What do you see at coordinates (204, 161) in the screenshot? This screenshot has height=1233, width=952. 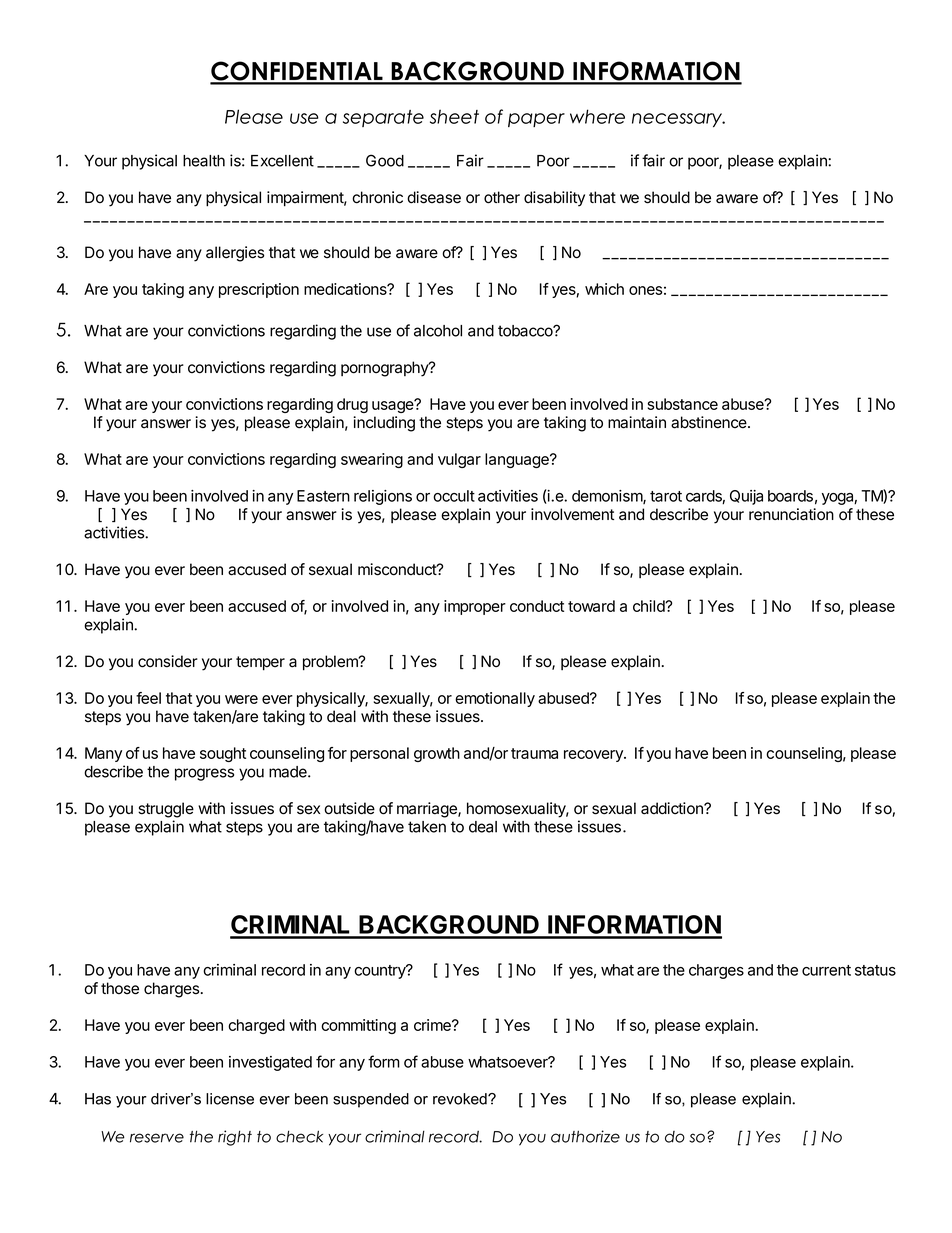 I see `health` at bounding box center [204, 161].
